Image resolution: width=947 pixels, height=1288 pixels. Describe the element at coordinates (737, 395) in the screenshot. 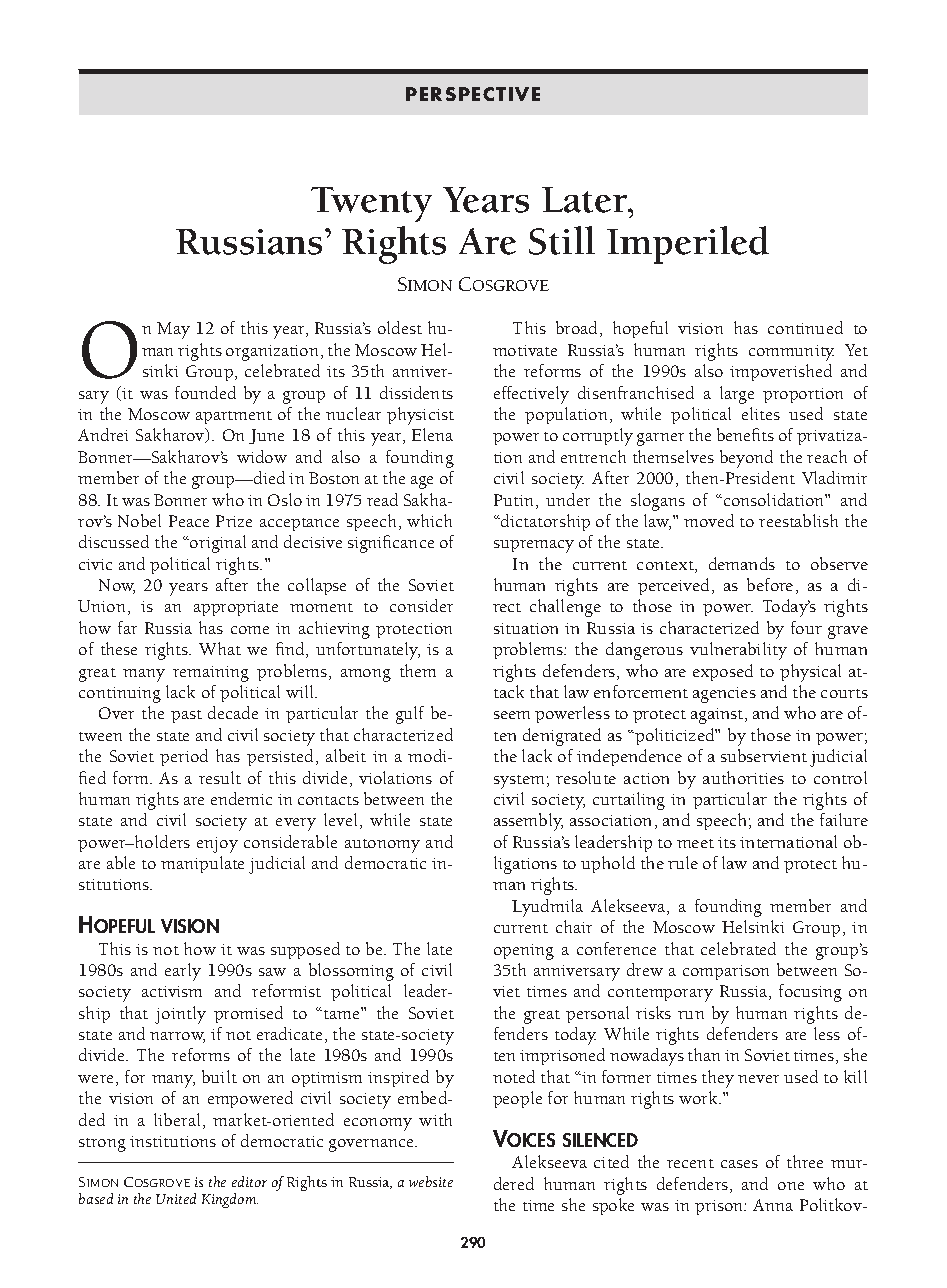

I see `large` at that location.
